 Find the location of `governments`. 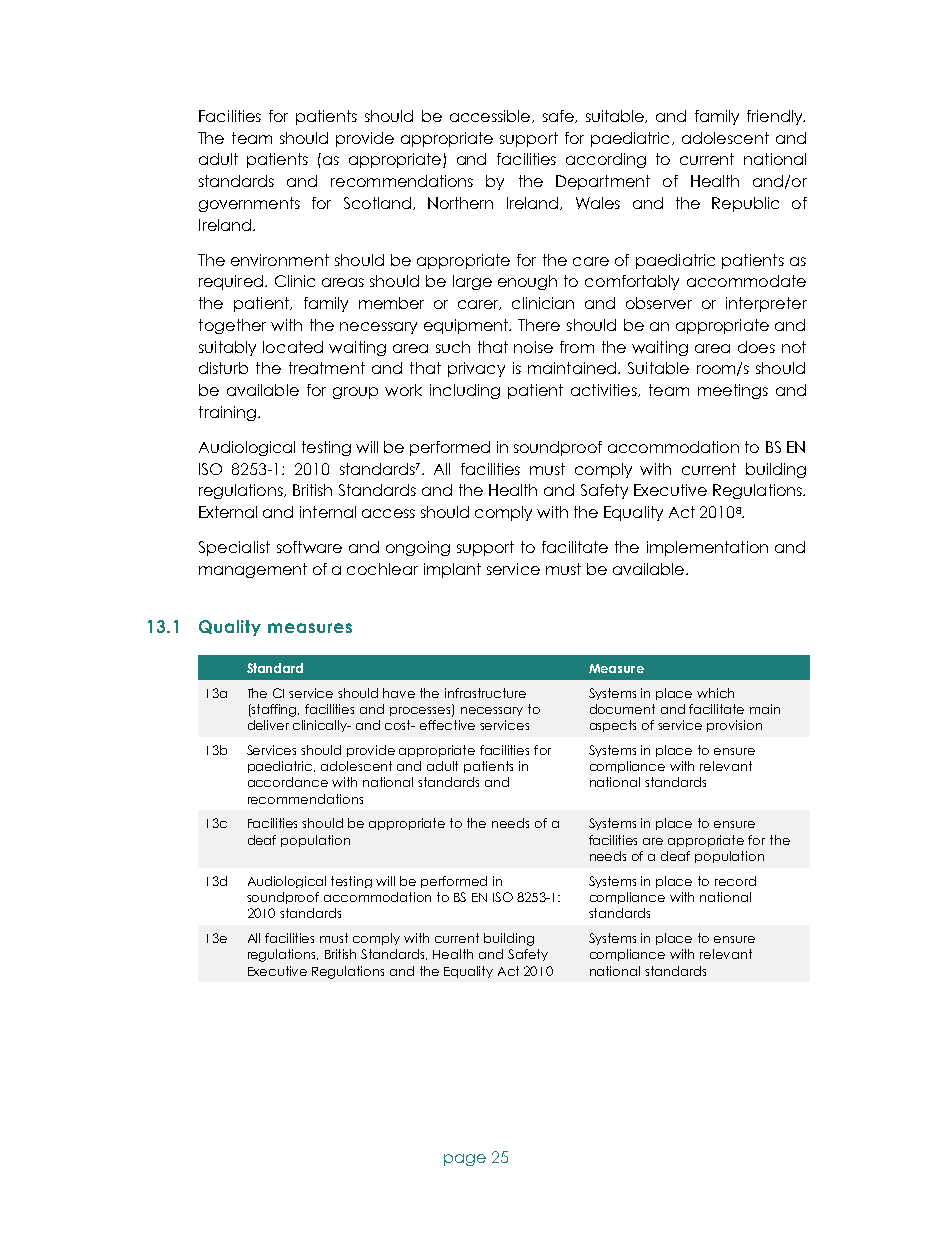

governments is located at coordinates (249, 204).
